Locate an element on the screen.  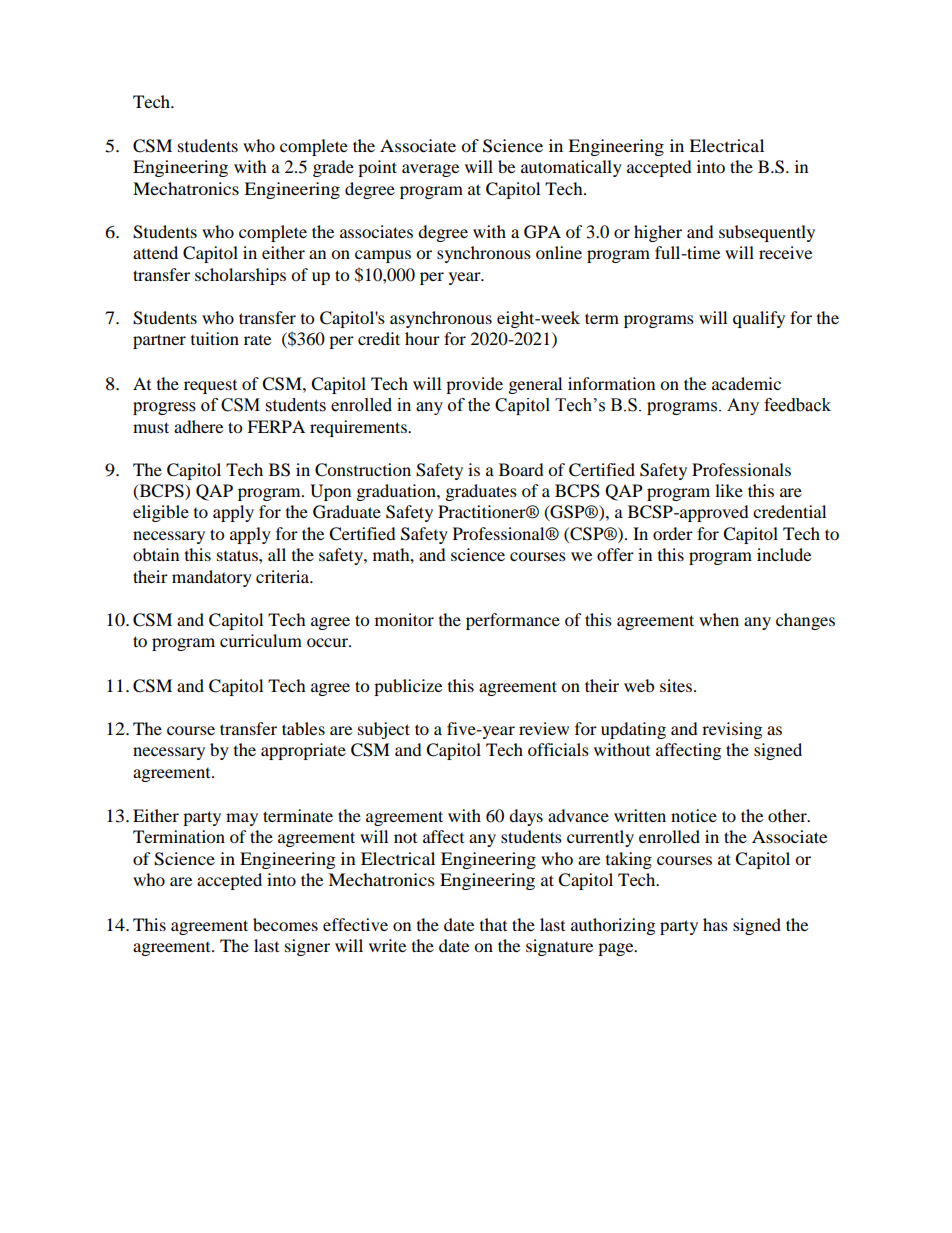
include is located at coordinates (784, 554).
